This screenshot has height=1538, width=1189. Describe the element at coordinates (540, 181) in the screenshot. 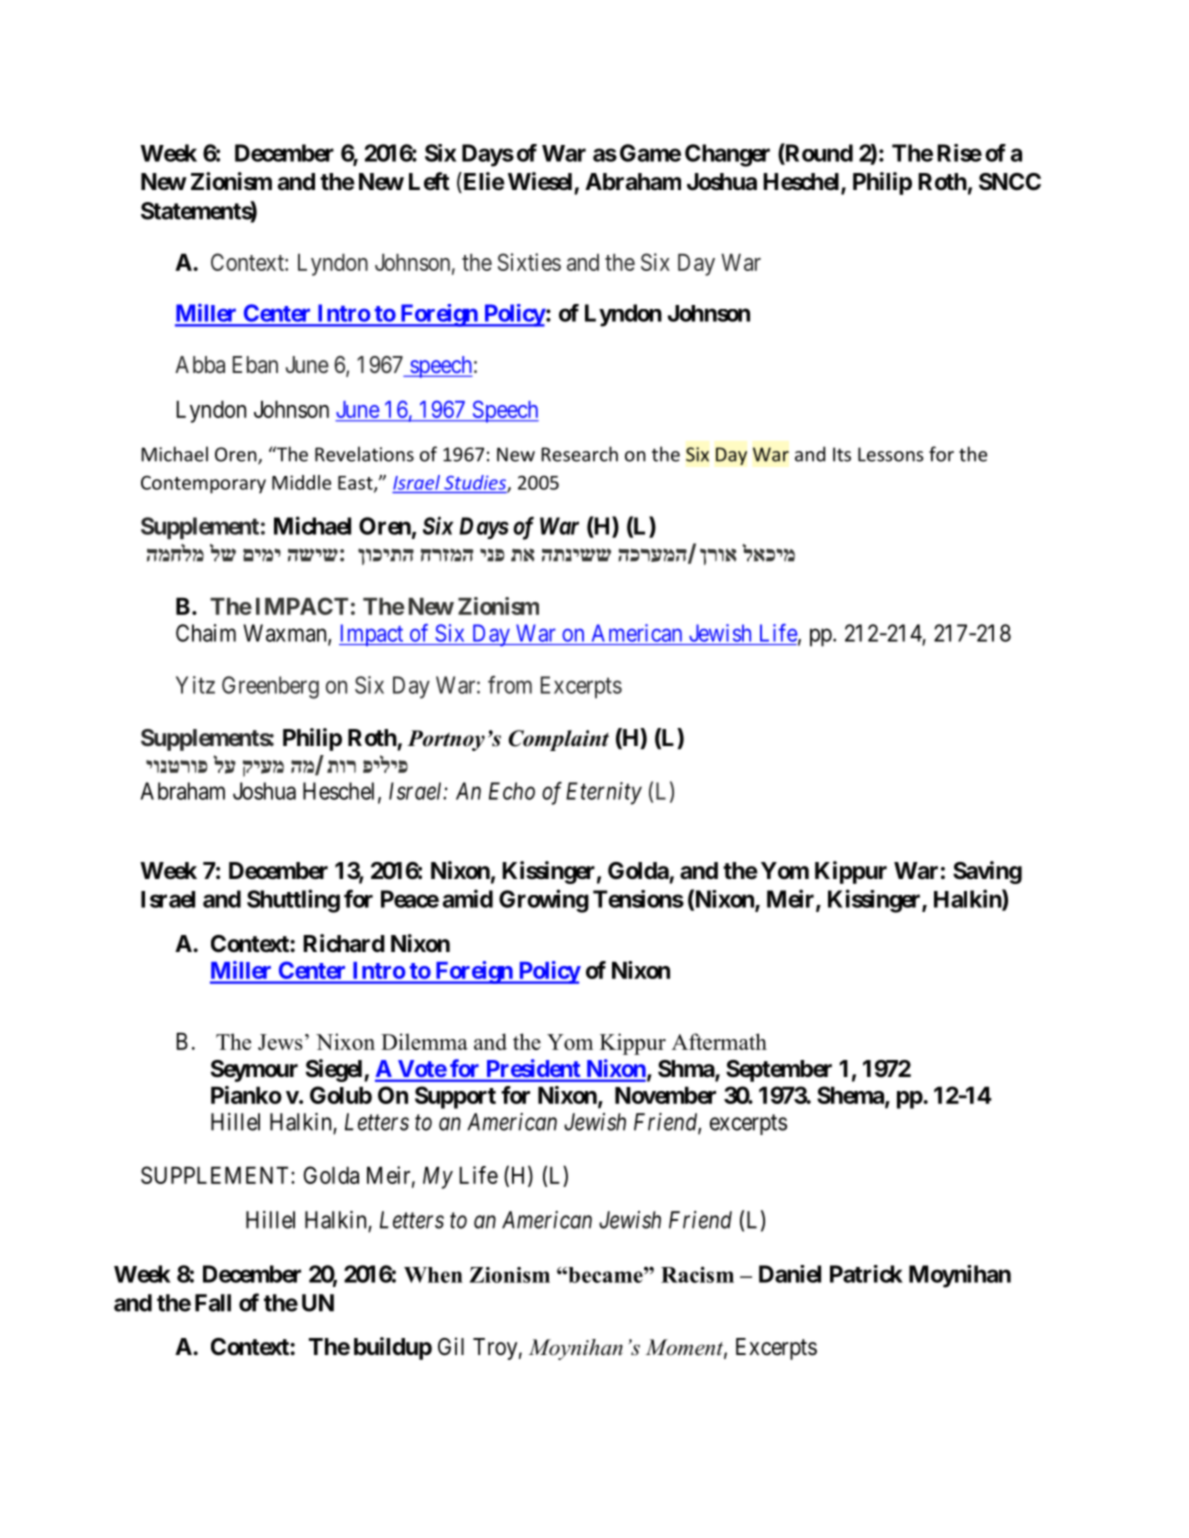

I see `Wiesel` at that location.
